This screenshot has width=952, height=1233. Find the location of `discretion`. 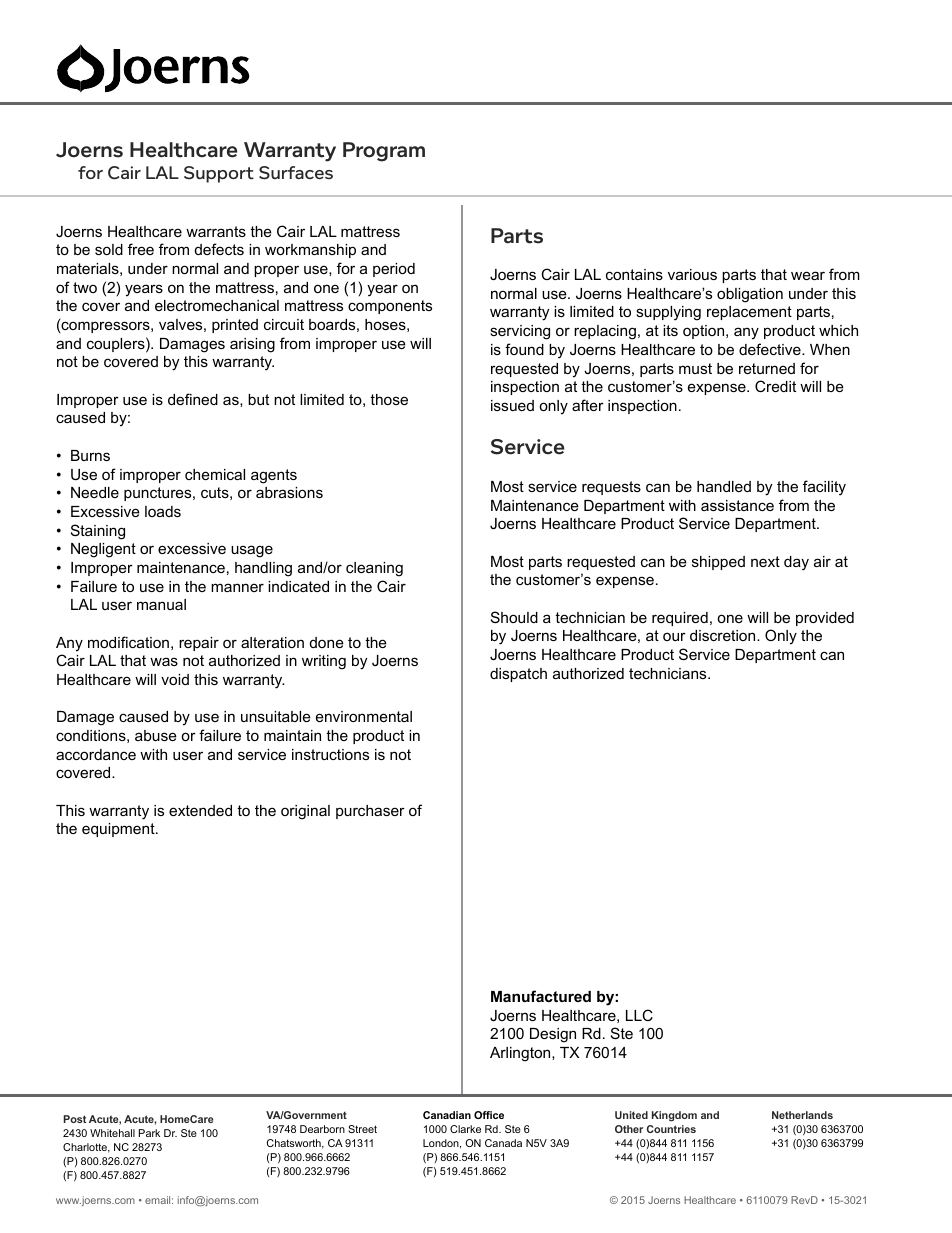

discretion is located at coordinates (724, 635).
